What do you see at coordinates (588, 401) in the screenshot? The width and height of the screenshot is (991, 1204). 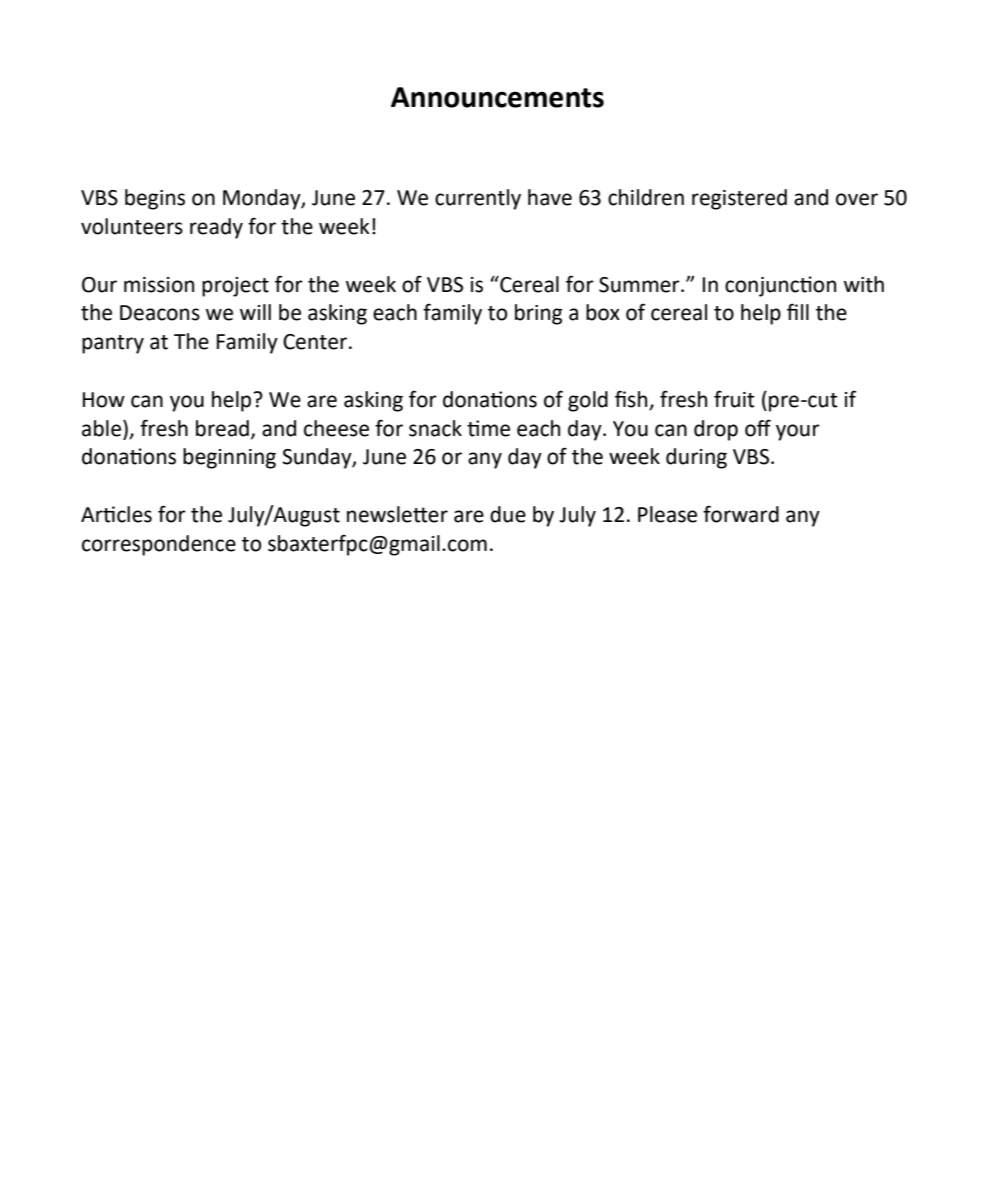 I see `gold` at bounding box center [588, 401].
